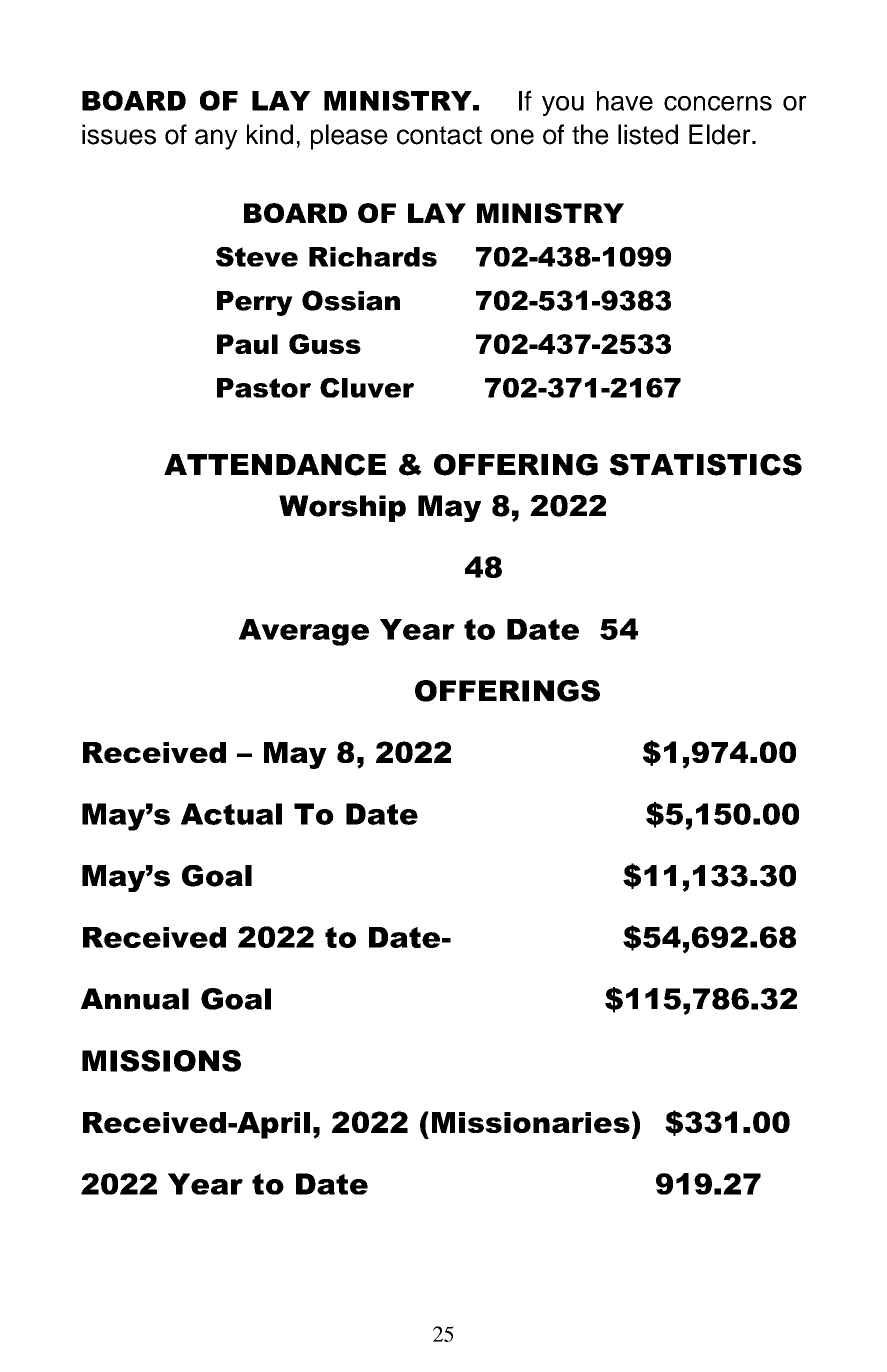 This image has height=1372, width=887. What do you see at coordinates (216, 139) in the image?
I see `any` at bounding box center [216, 139].
